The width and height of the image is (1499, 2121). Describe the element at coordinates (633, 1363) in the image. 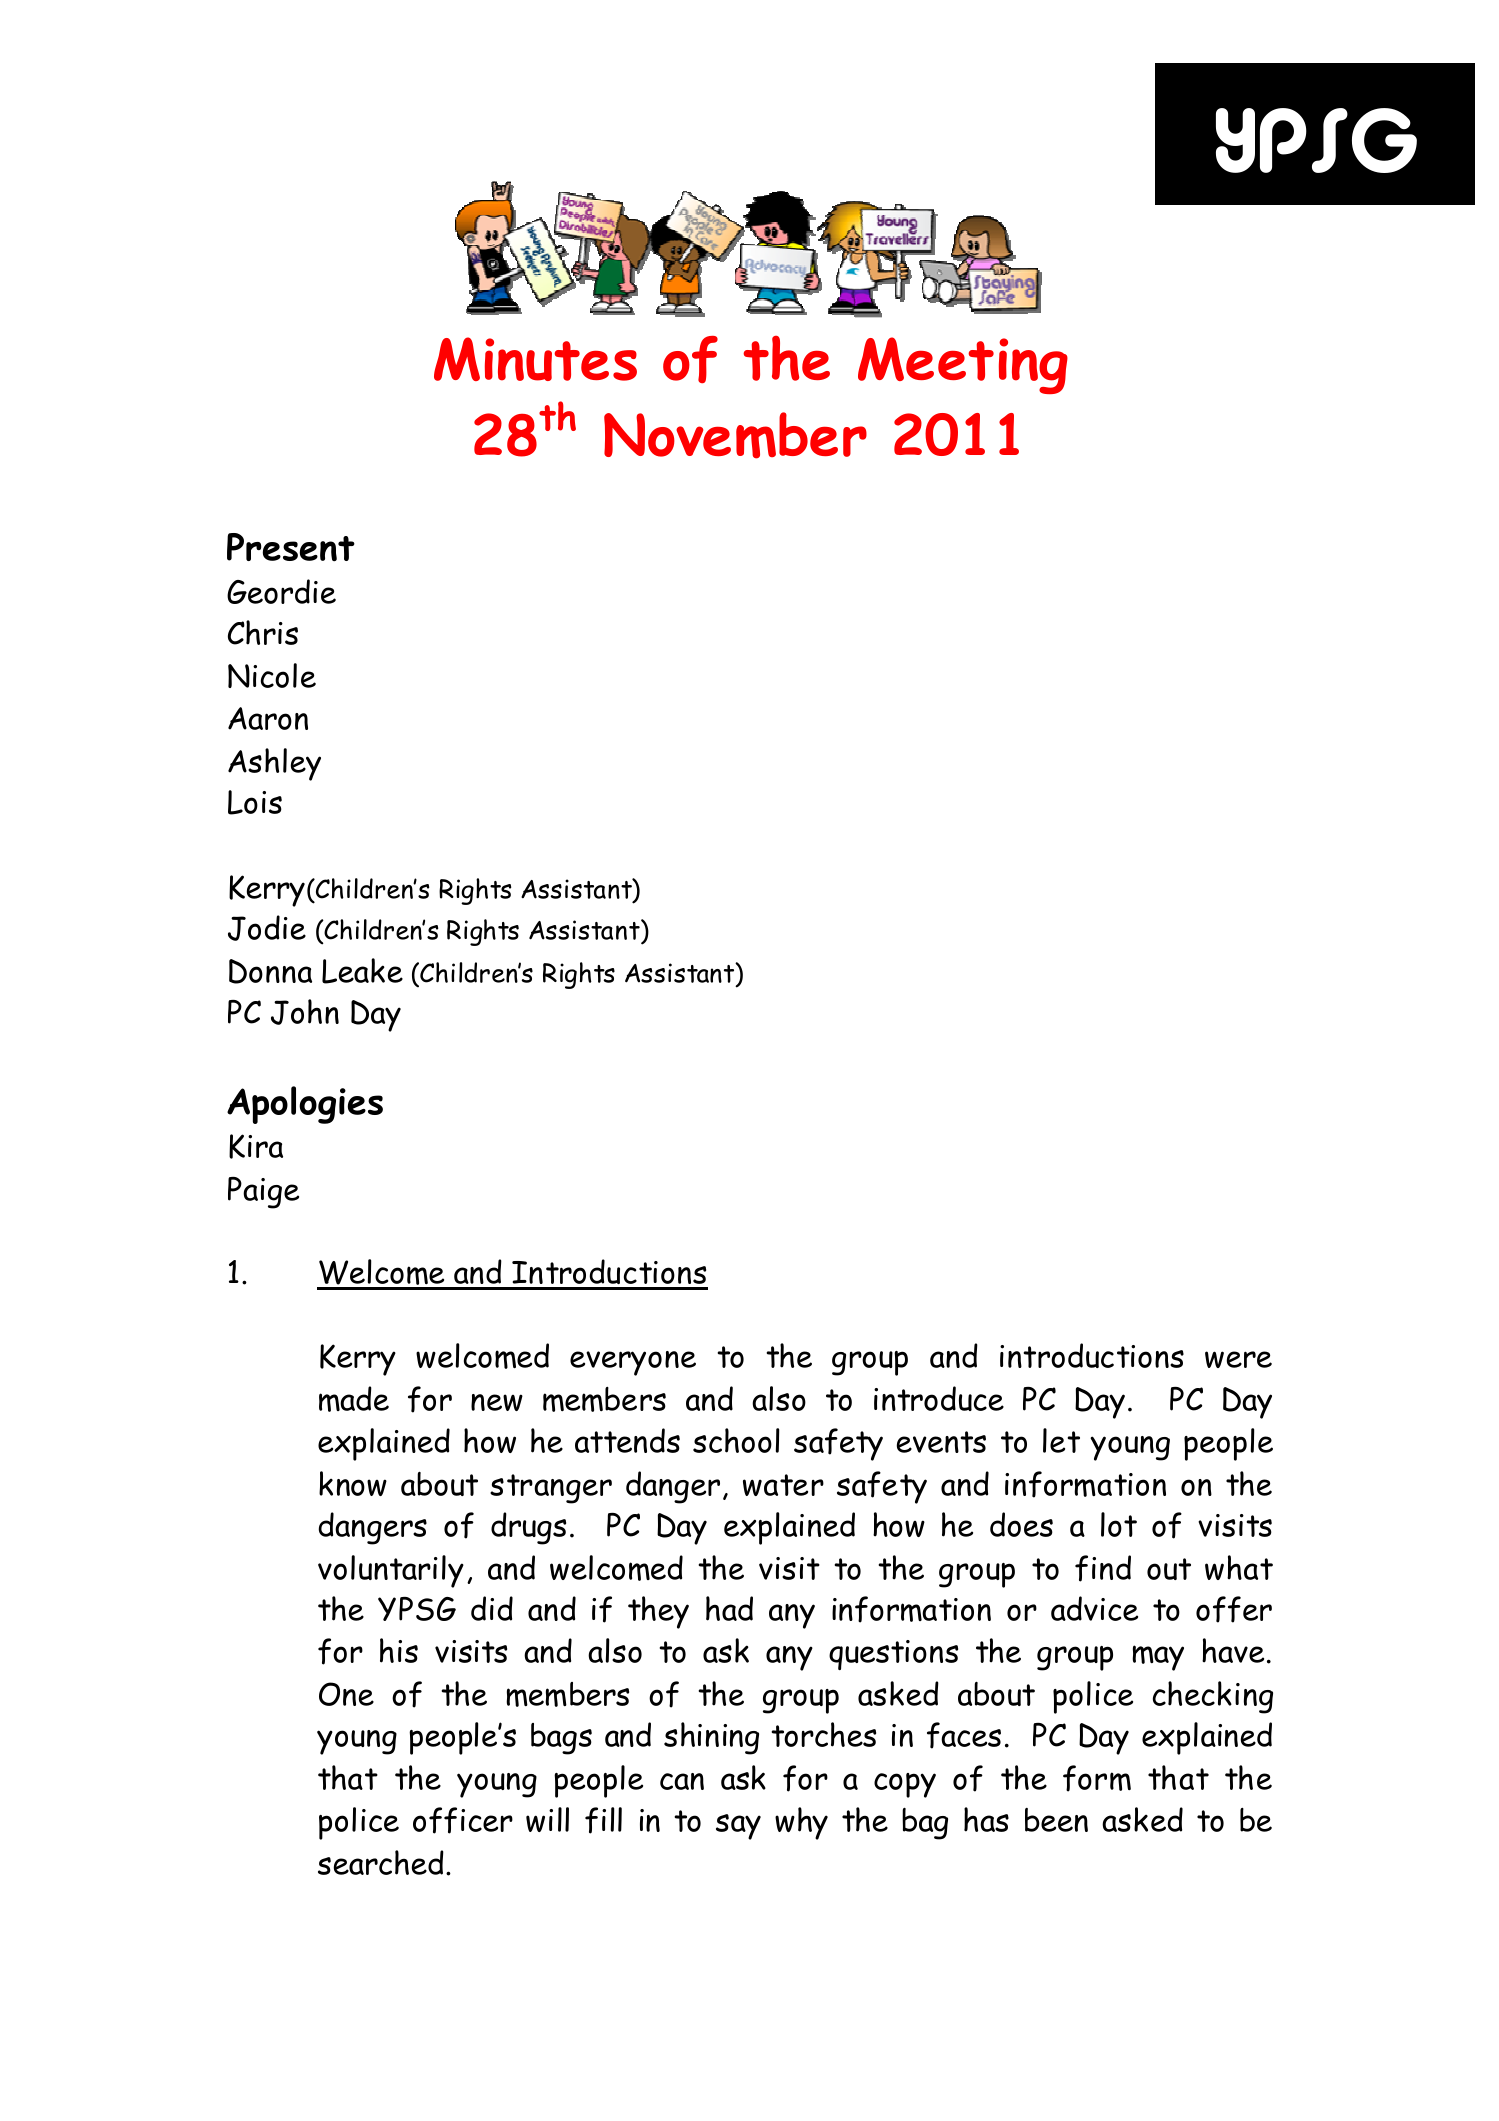

I see `everyone` at that location.
